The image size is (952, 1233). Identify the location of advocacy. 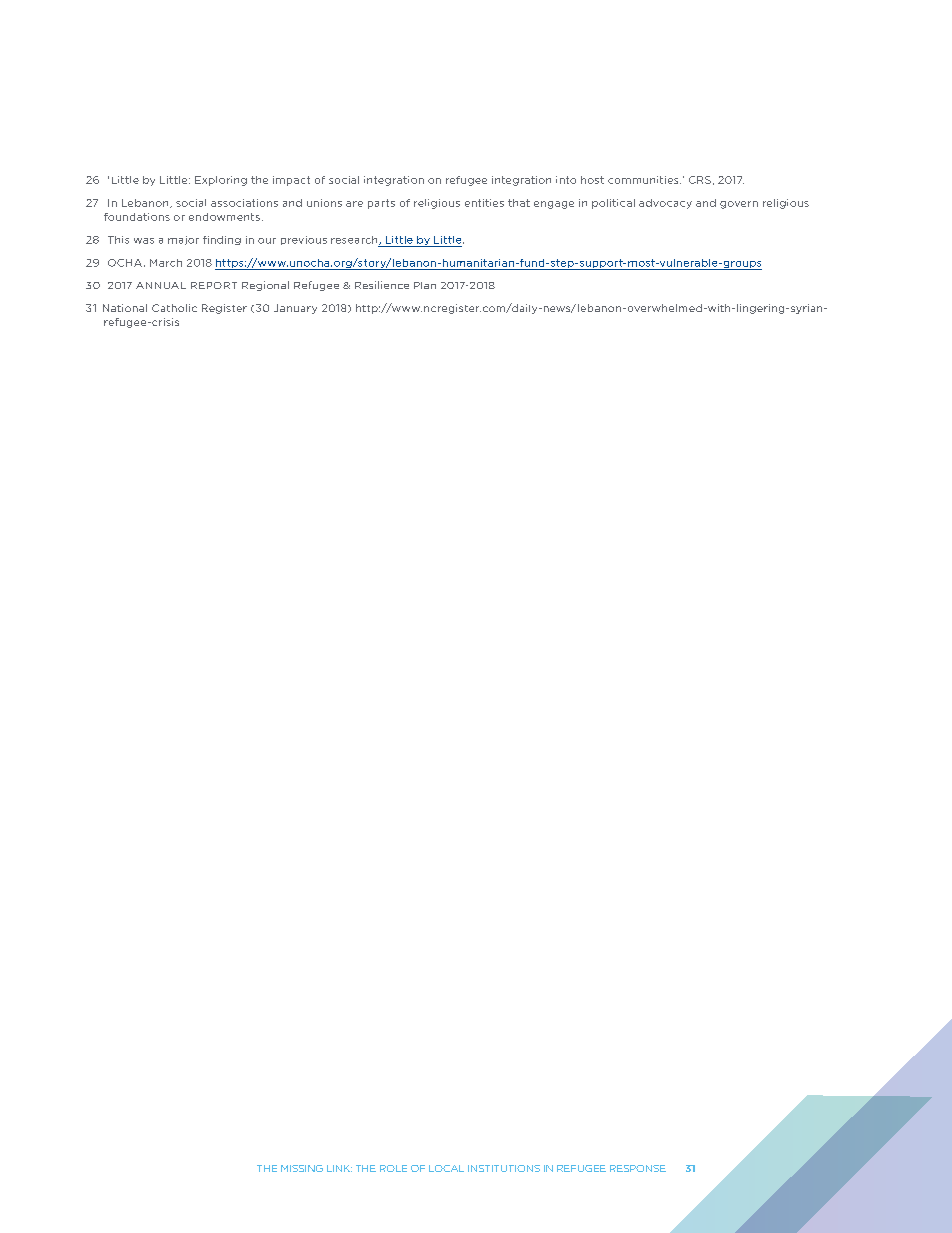
(665, 204).
